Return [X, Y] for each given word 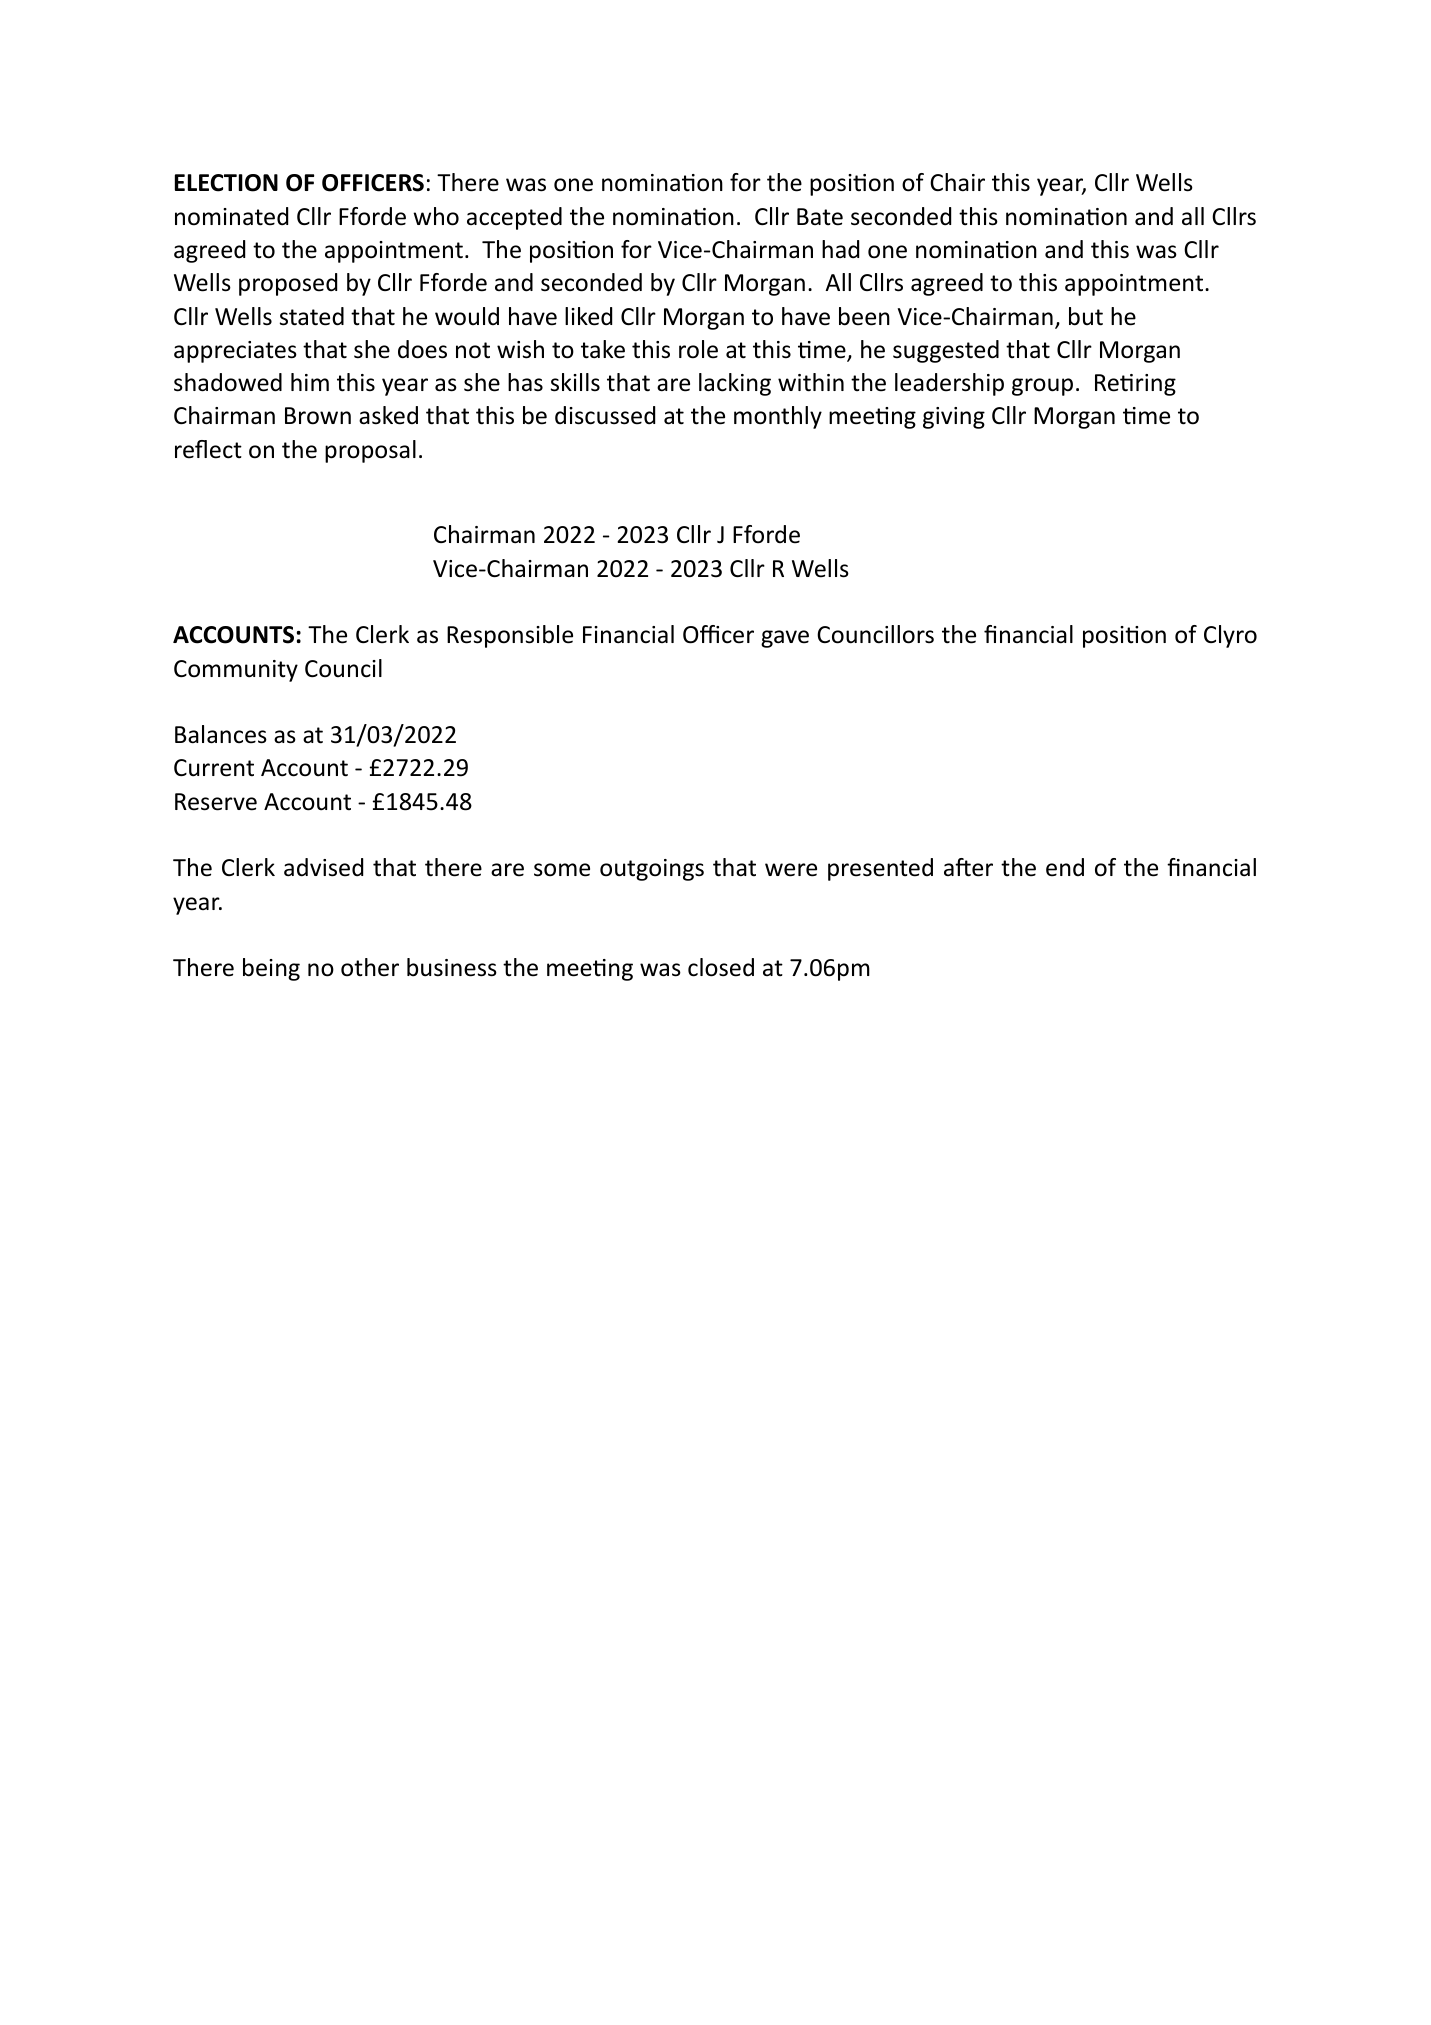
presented [880, 869]
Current [214, 768]
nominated [231, 216]
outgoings [652, 870]
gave [785, 639]
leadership [949, 384]
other [370, 967]
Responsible [510, 636]
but [1086, 316]
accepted [514, 218]
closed [721, 967]
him [310, 382]
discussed [605, 415]
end [1065, 867]
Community [236, 671]
